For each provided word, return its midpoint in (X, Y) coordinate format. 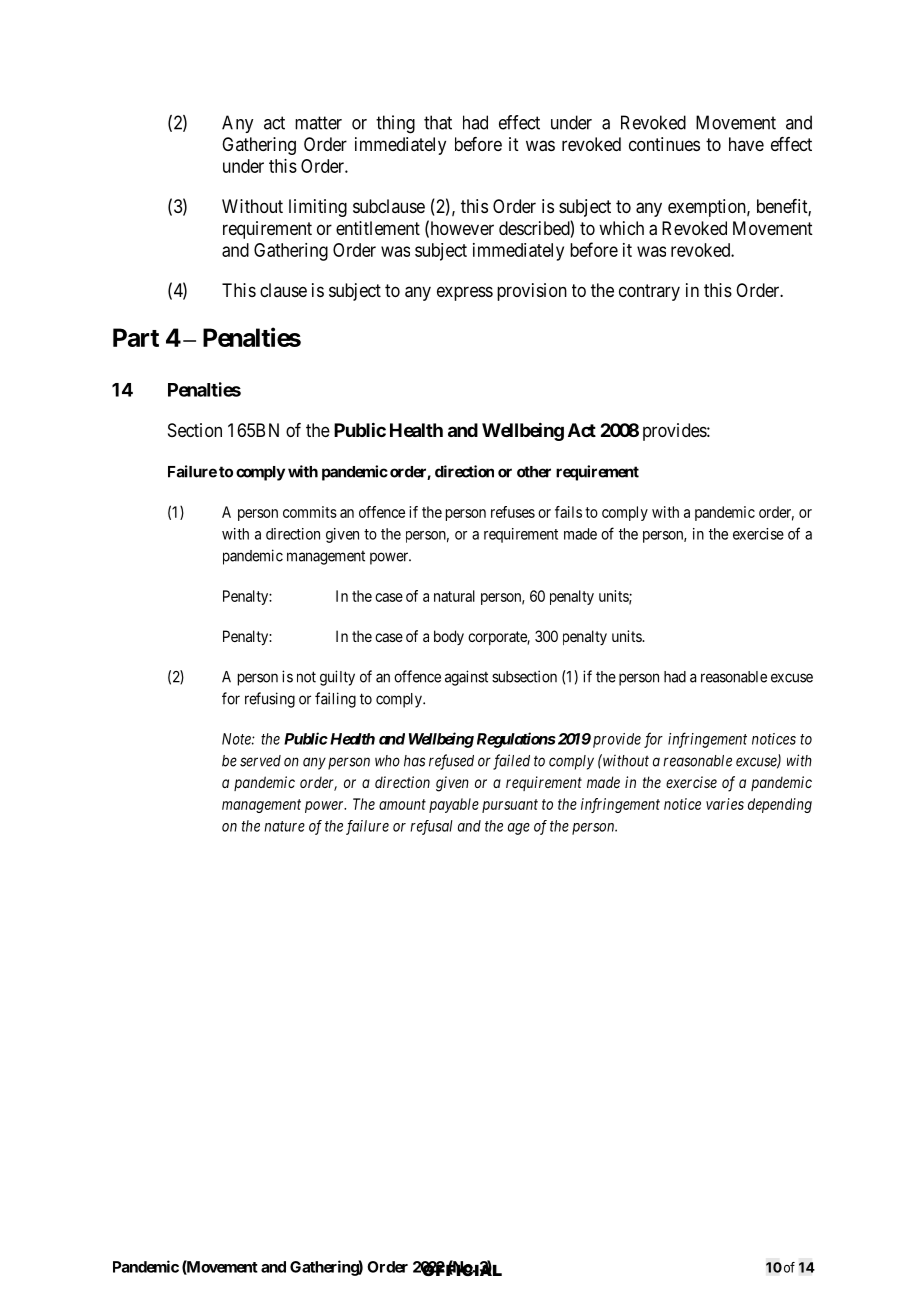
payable (454, 805)
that (438, 122)
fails (568, 512)
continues (664, 144)
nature (284, 826)
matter (318, 123)
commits (310, 512)
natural (454, 596)
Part (136, 337)
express (465, 293)
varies (725, 804)
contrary (649, 292)
